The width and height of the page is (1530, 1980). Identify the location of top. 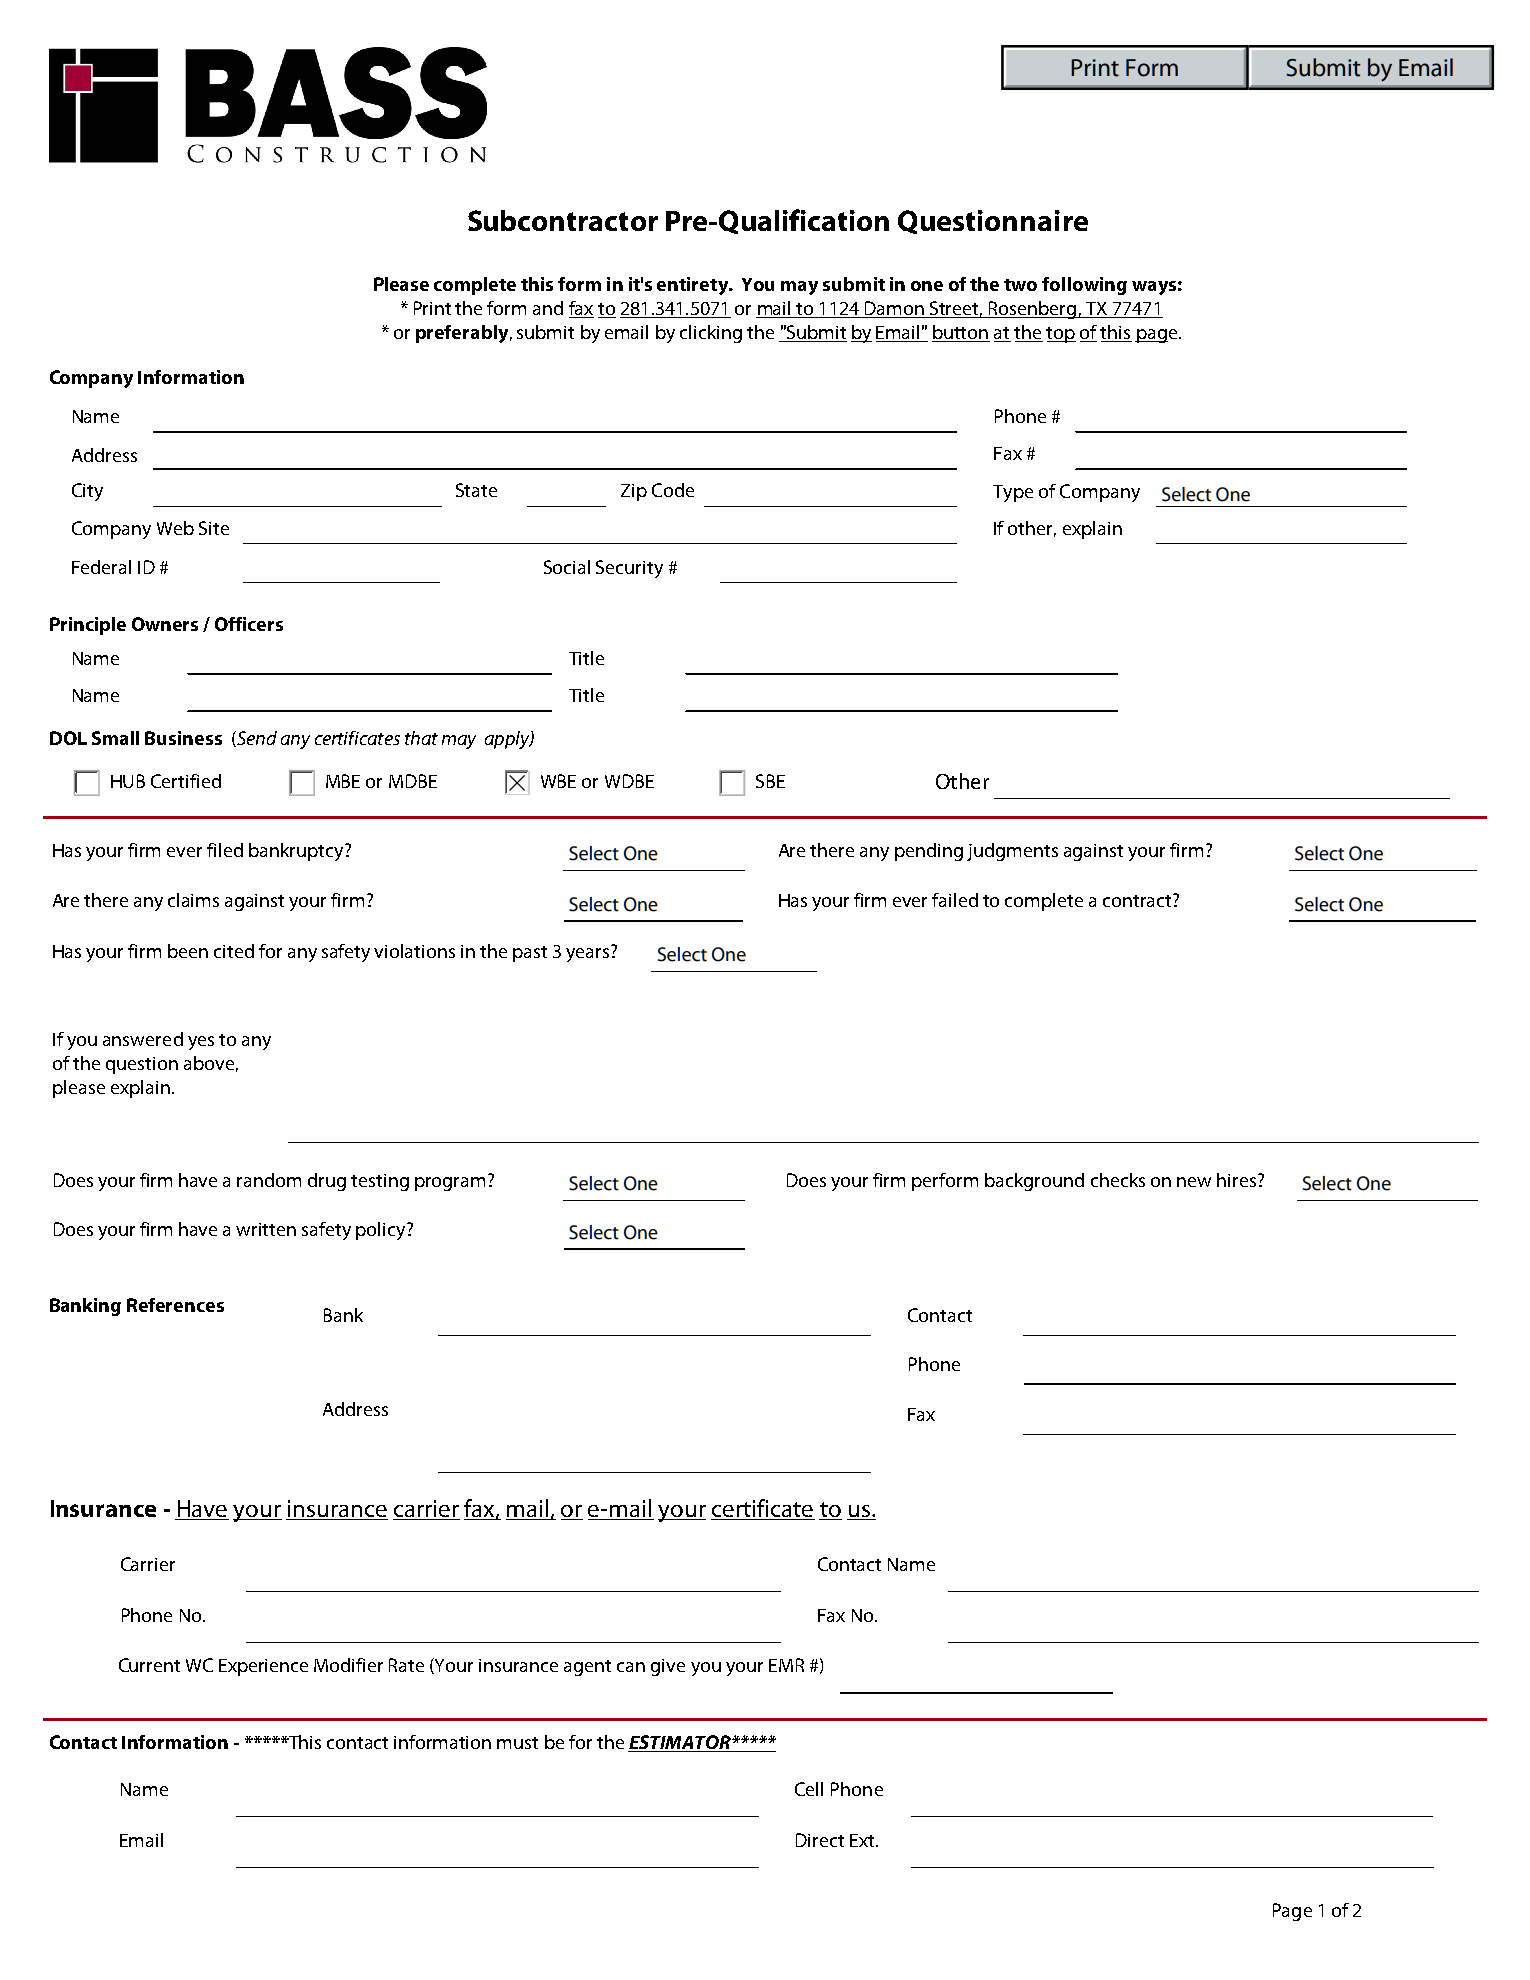
(1061, 335).
